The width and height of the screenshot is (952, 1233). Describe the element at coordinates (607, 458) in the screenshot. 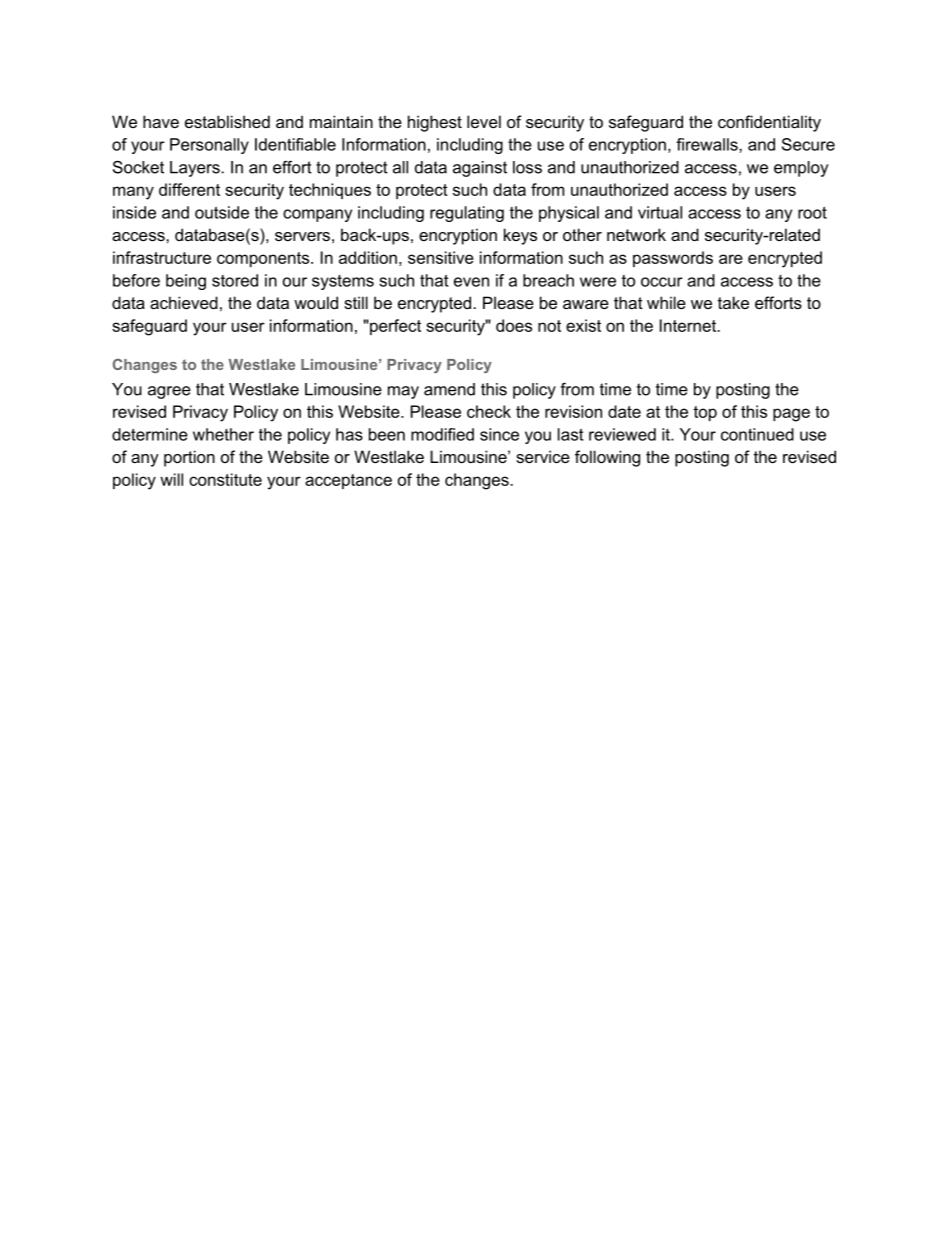

I see `following` at that location.
